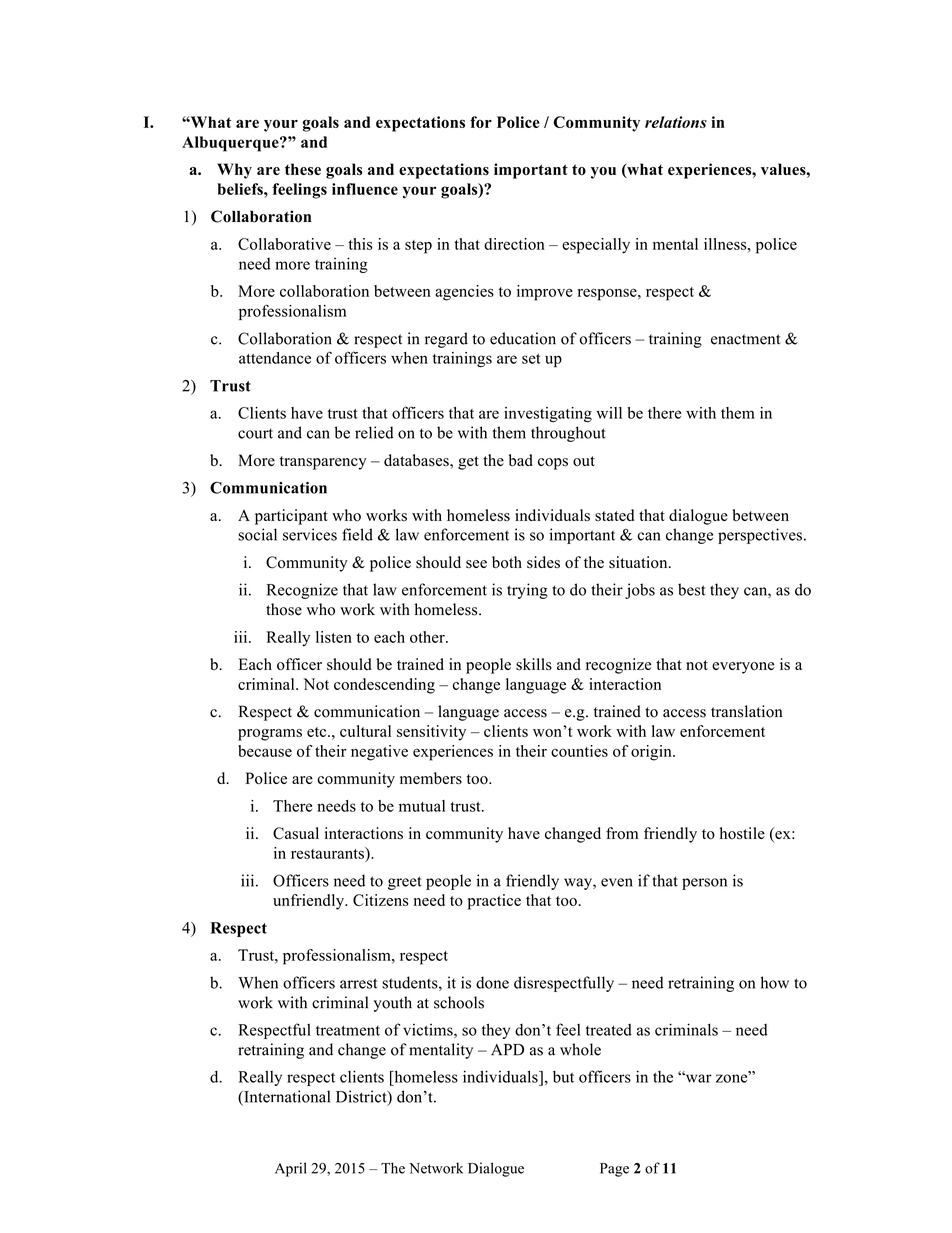 The image size is (952, 1233). Describe the element at coordinates (334, 637) in the screenshot. I see `listen` at that location.
